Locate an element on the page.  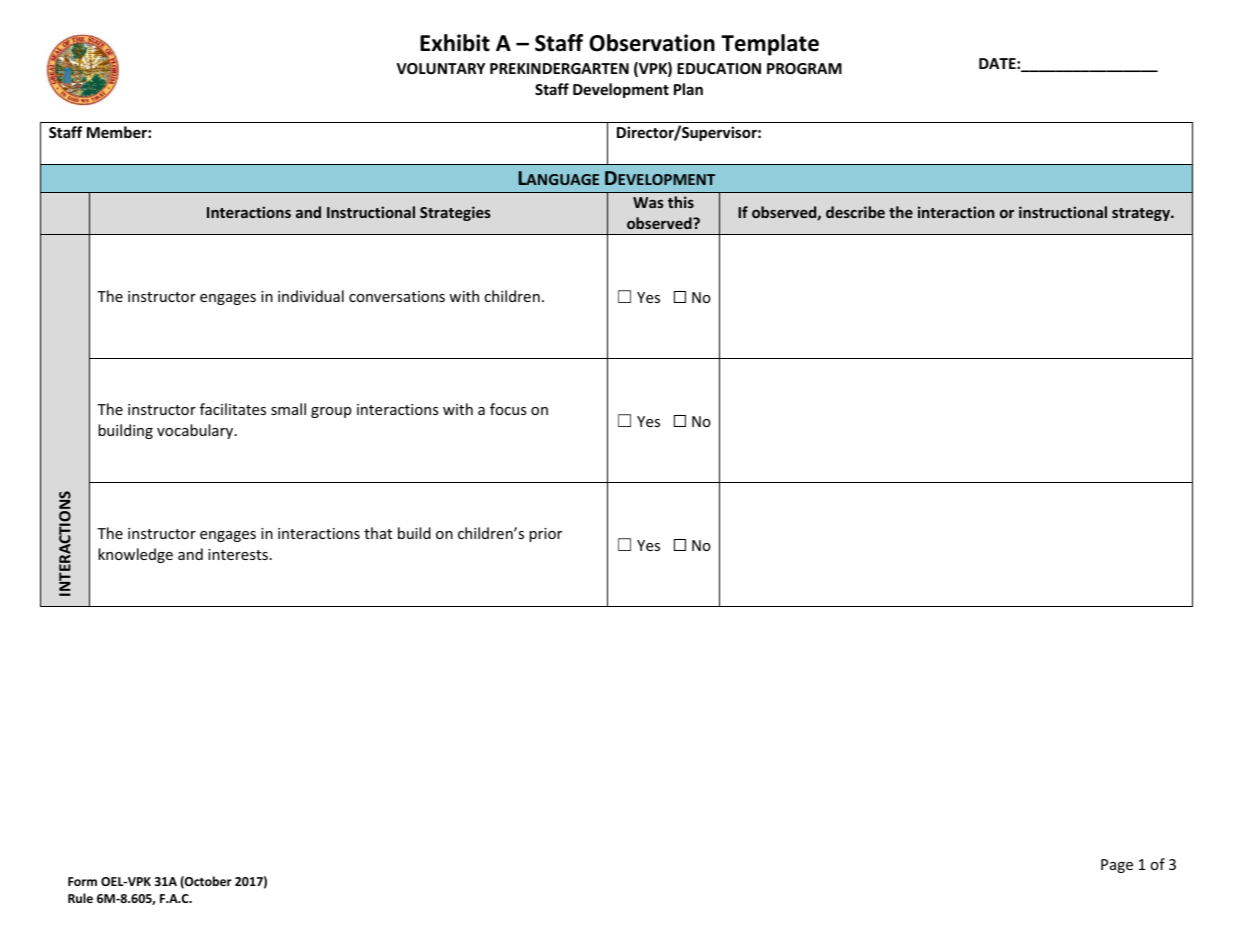
focus is located at coordinates (508, 409).
